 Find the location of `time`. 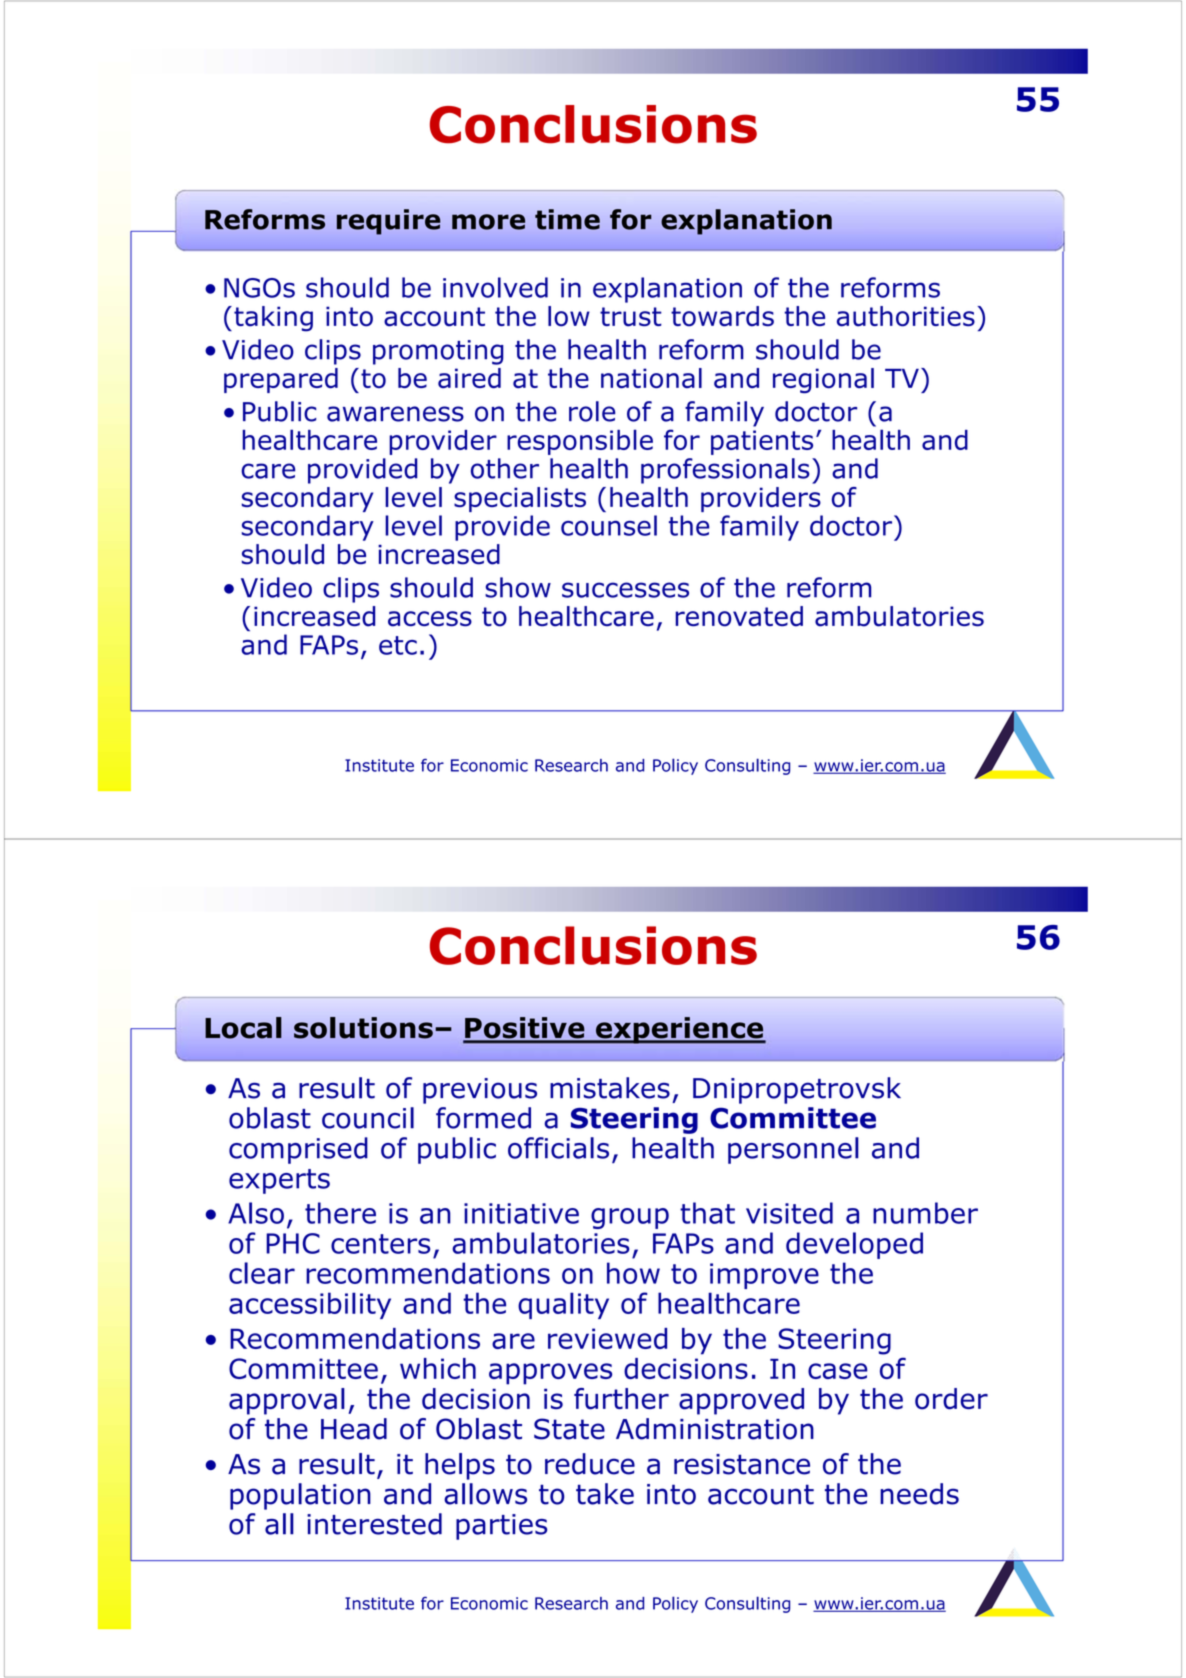

time is located at coordinates (567, 219).
